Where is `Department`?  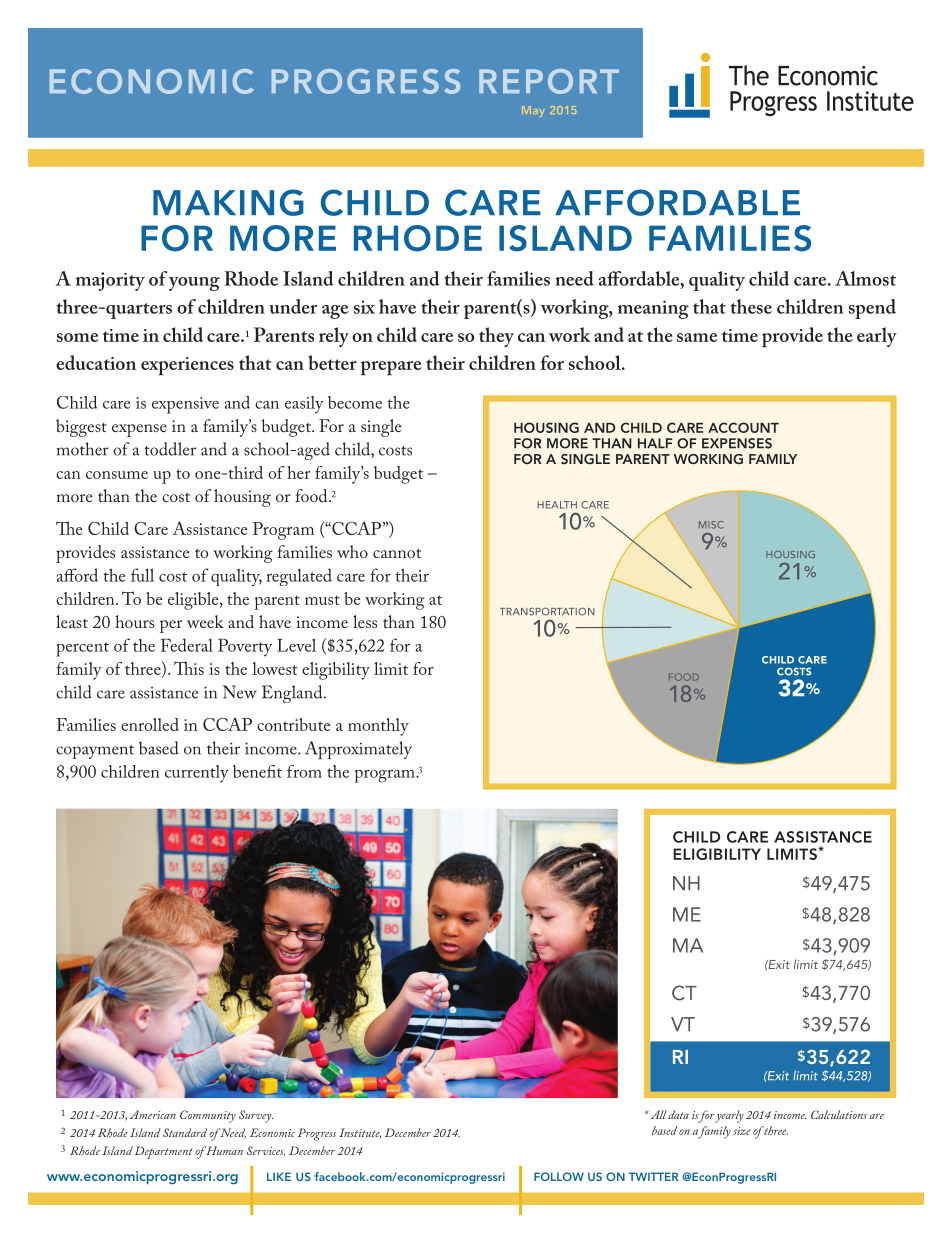
Department is located at coordinates (164, 1152).
